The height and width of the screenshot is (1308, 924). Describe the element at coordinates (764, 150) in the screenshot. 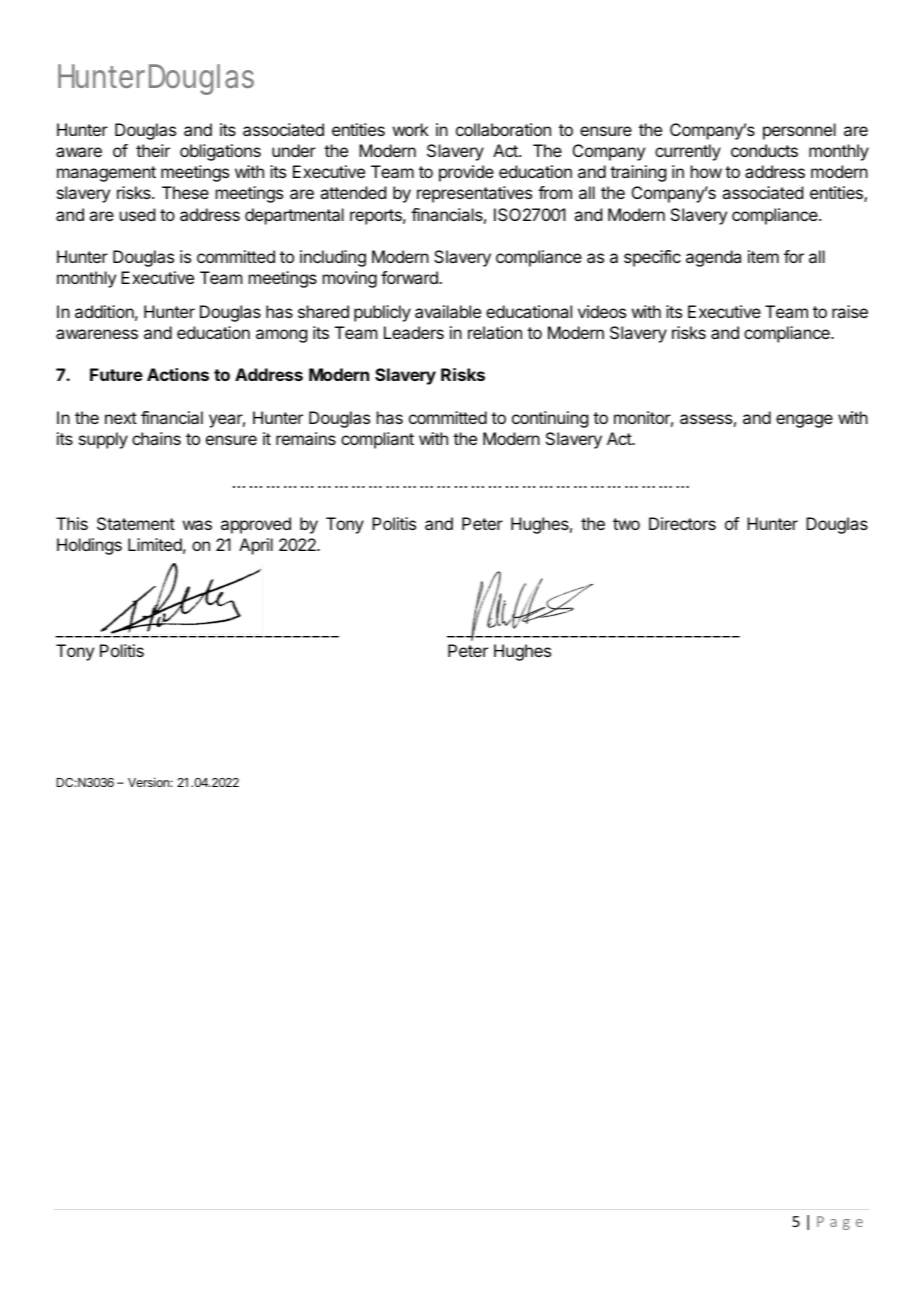

I see `conducts` at that location.
